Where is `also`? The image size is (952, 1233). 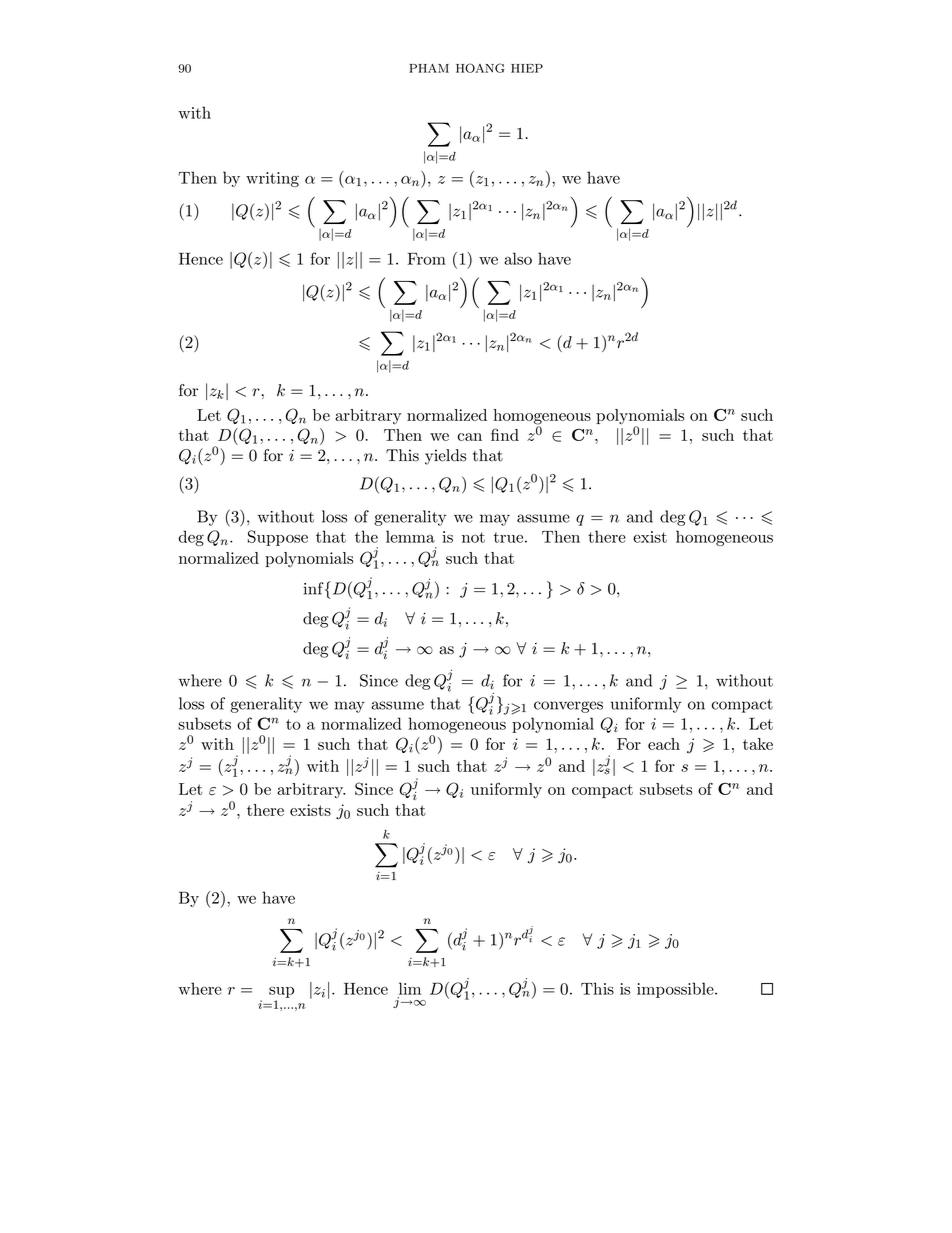 also is located at coordinates (518, 258).
